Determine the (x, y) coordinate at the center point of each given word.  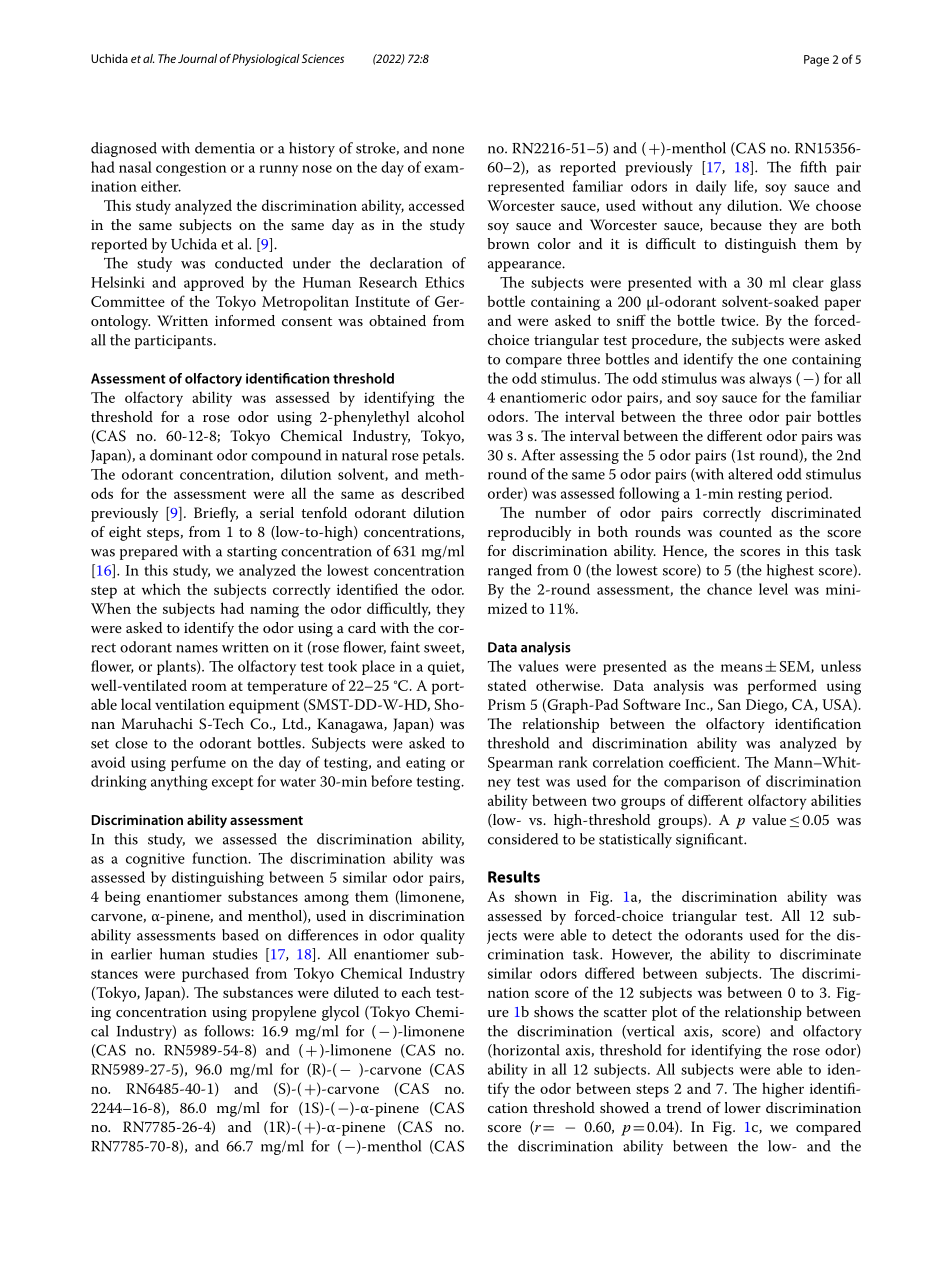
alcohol (441, 416)
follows (228, 1031)
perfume (198, 763)
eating (426, 764)
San (729, 704)
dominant (181, 455)
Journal (197, 58)
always (770, 380)
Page (816, 61)
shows (554, 1011)
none (448, 150)
